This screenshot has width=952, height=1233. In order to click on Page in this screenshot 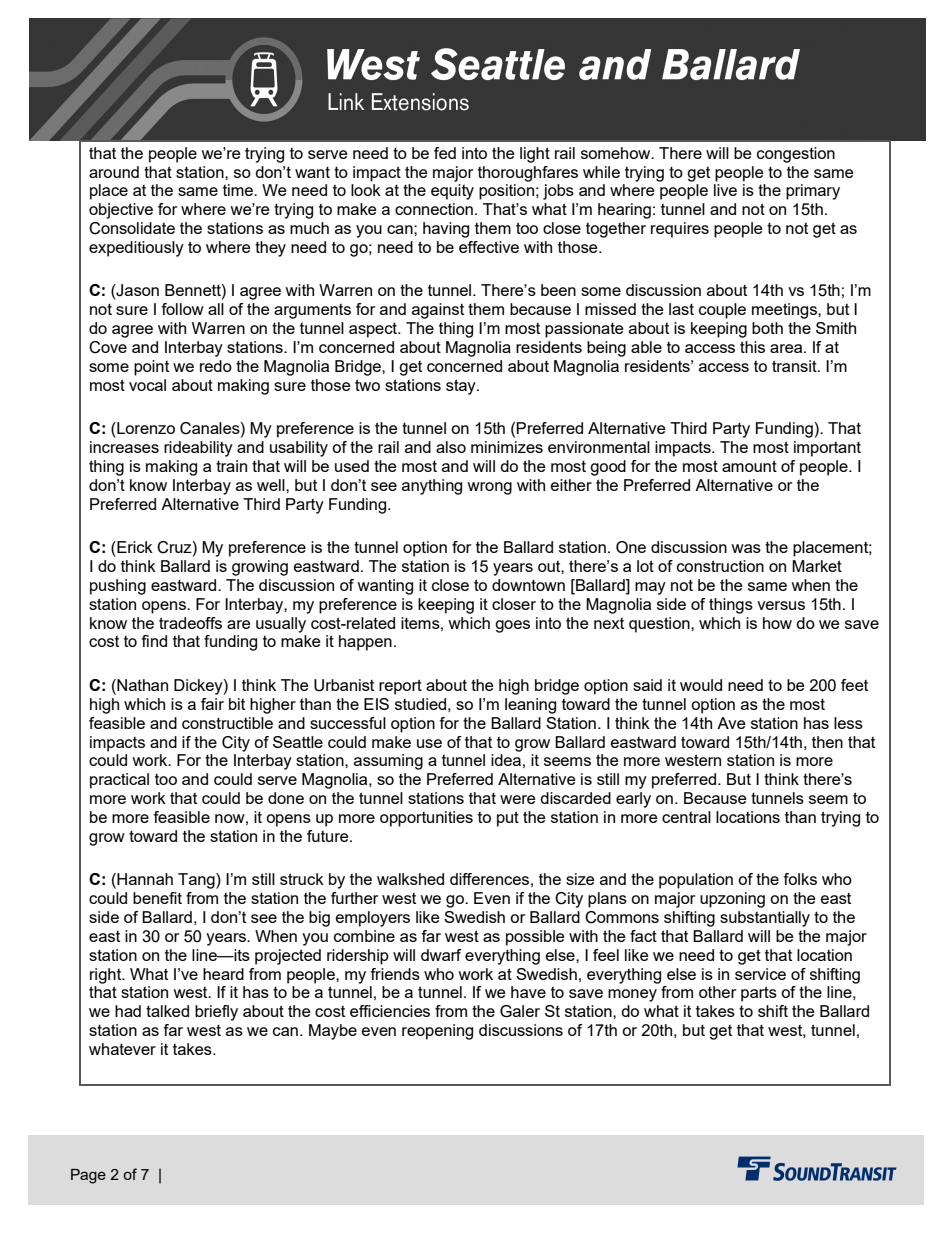, I will do `click(88, 1176)`.
